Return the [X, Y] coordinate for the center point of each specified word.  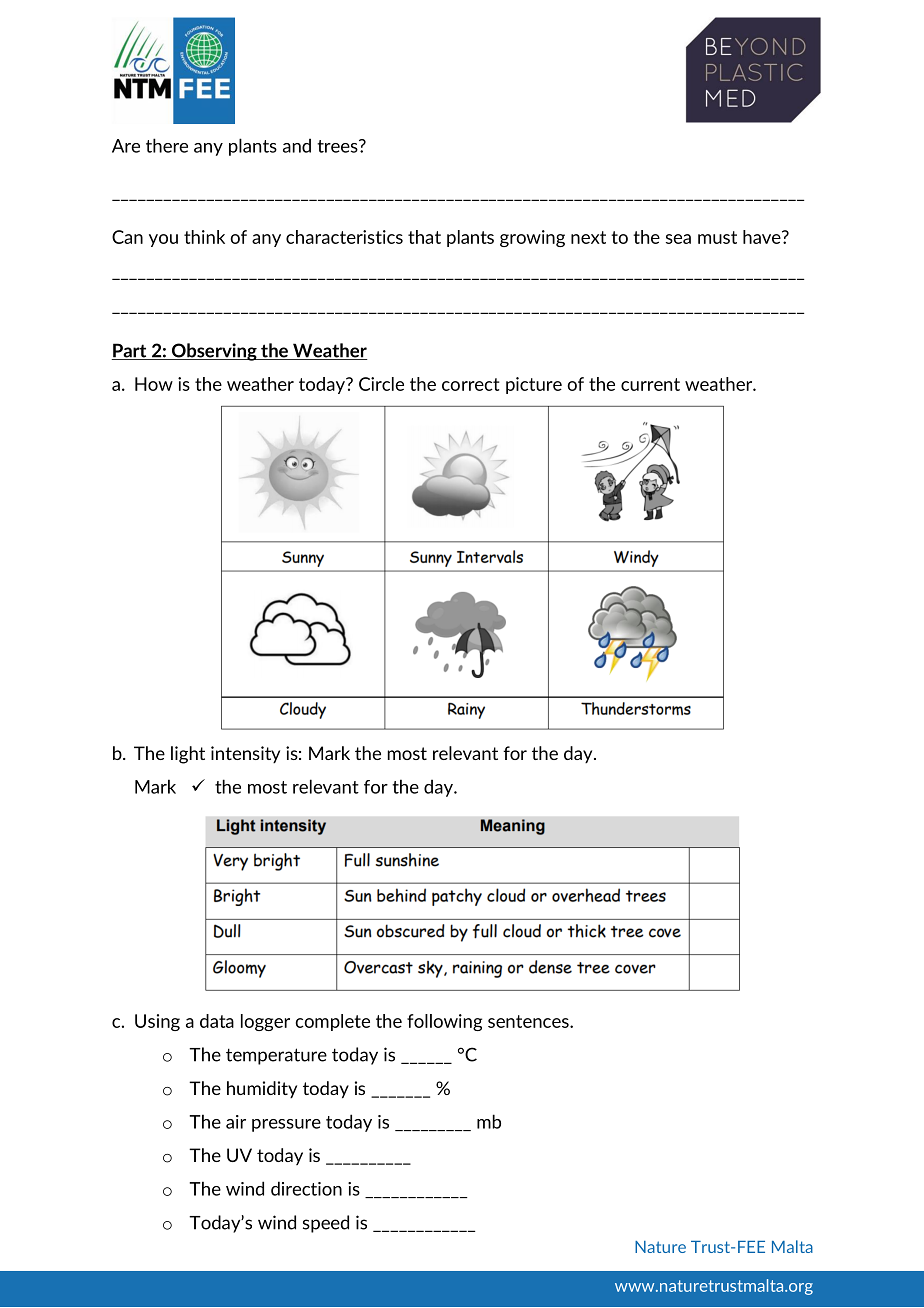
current [650, 384]
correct [471, 384]
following [444, 1022]
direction [306, 1188]
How [154, 384]
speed [326, 1224]
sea [678, 239]
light [188, 755]
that [424, 237]
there [167, 145]
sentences [529, 1021]
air [236, 1122]
